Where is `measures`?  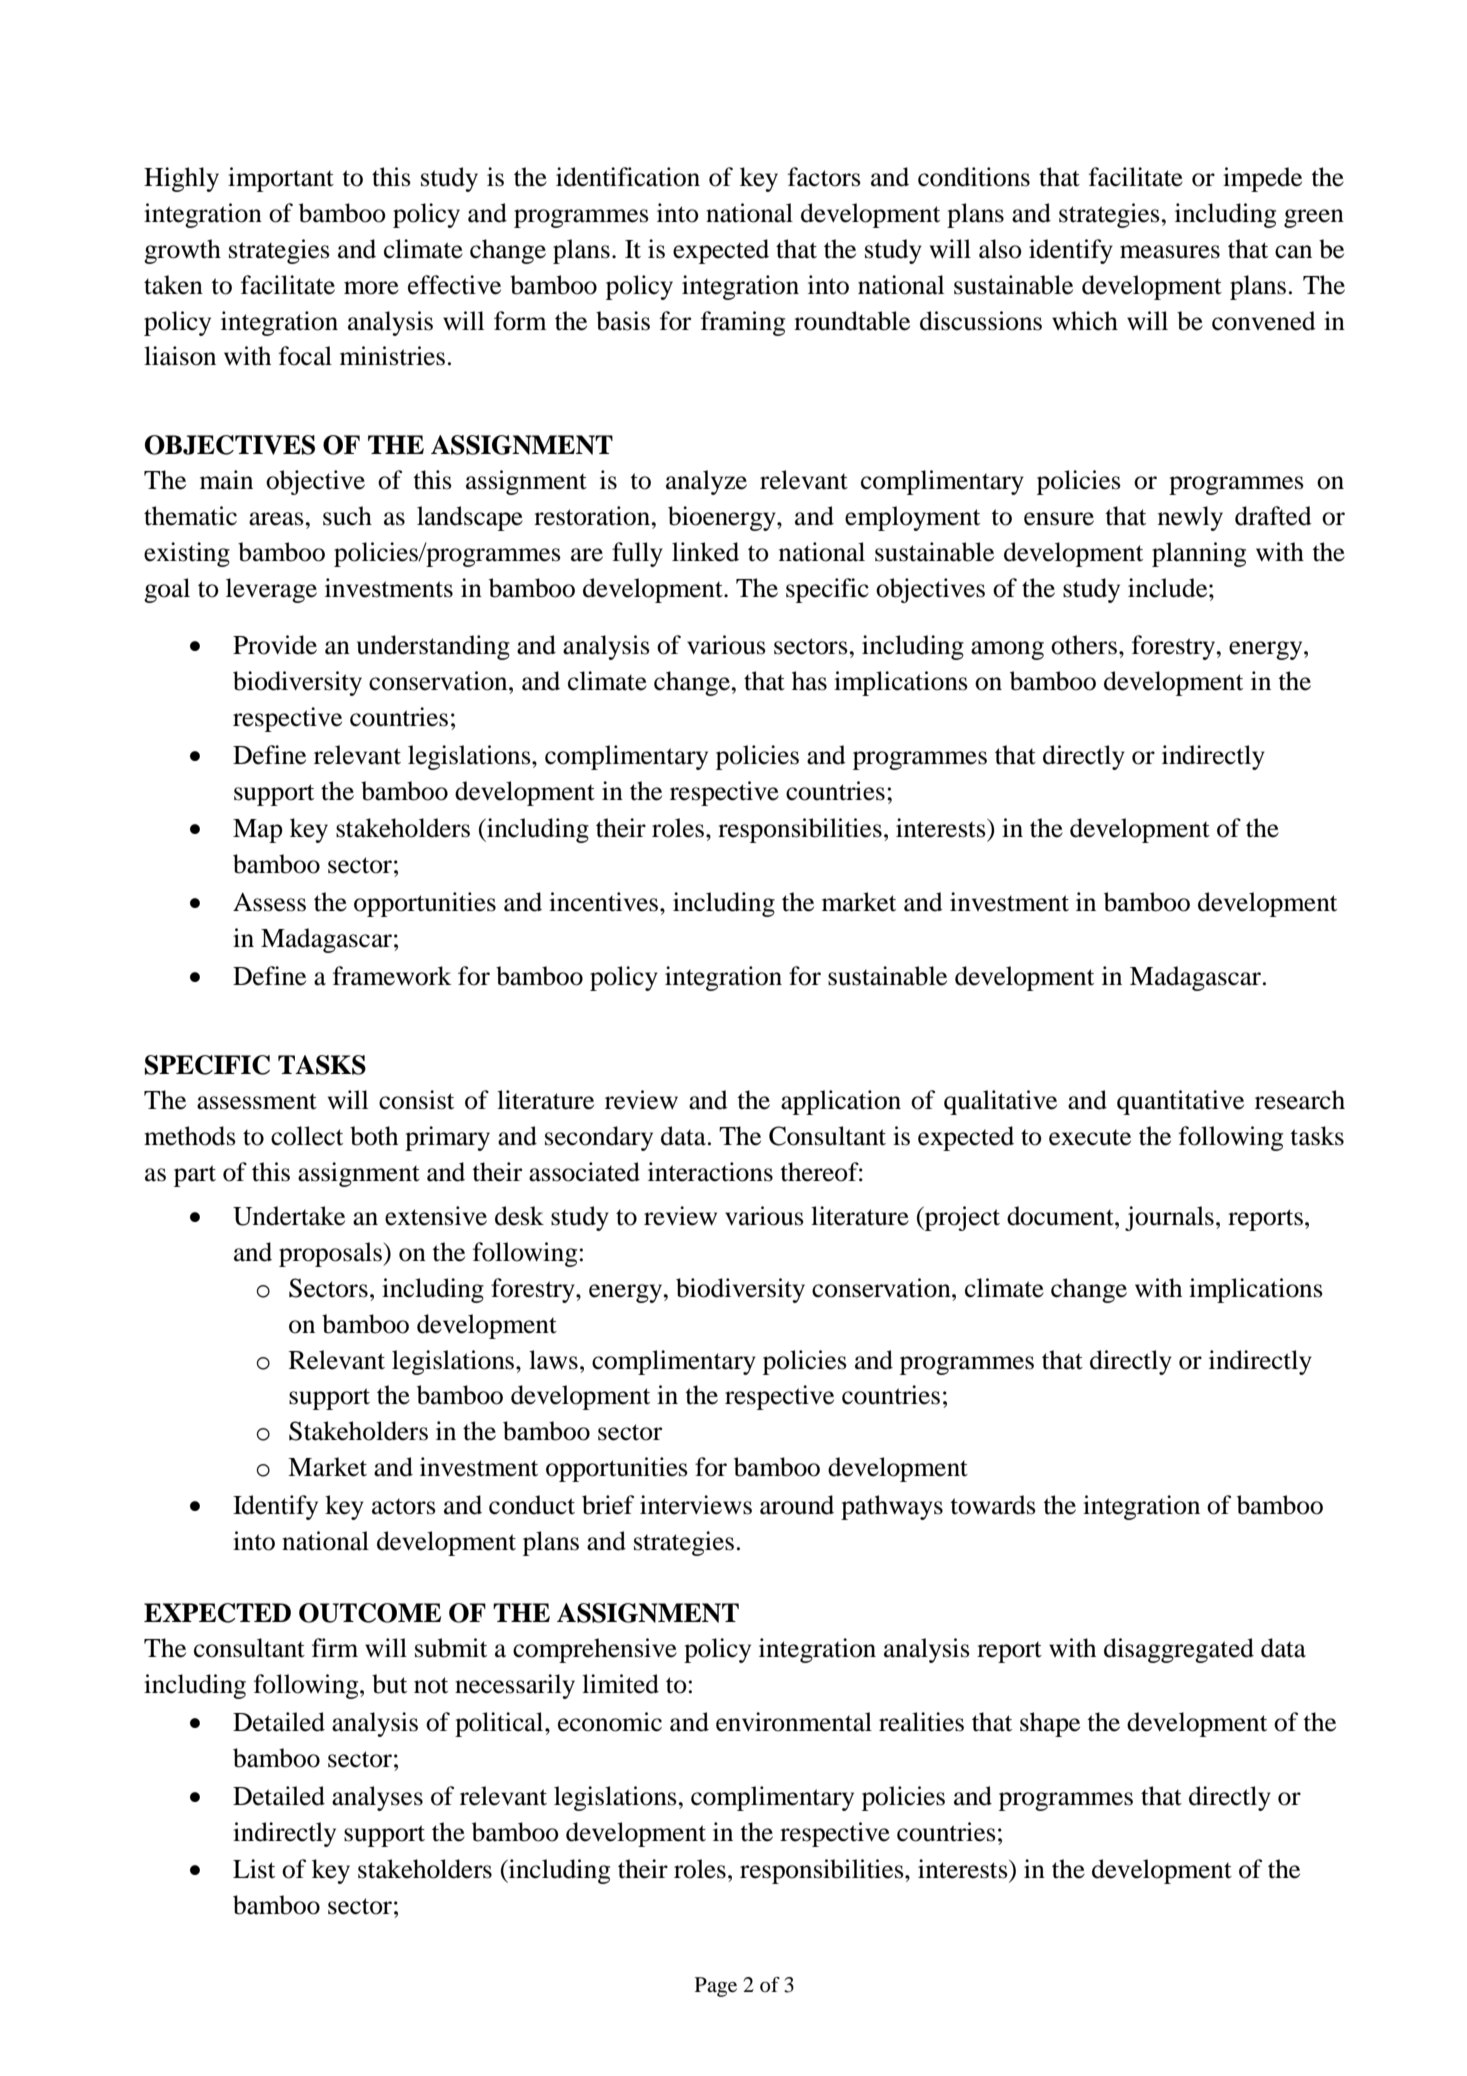 measures is located at coordinates (1170, 252).
